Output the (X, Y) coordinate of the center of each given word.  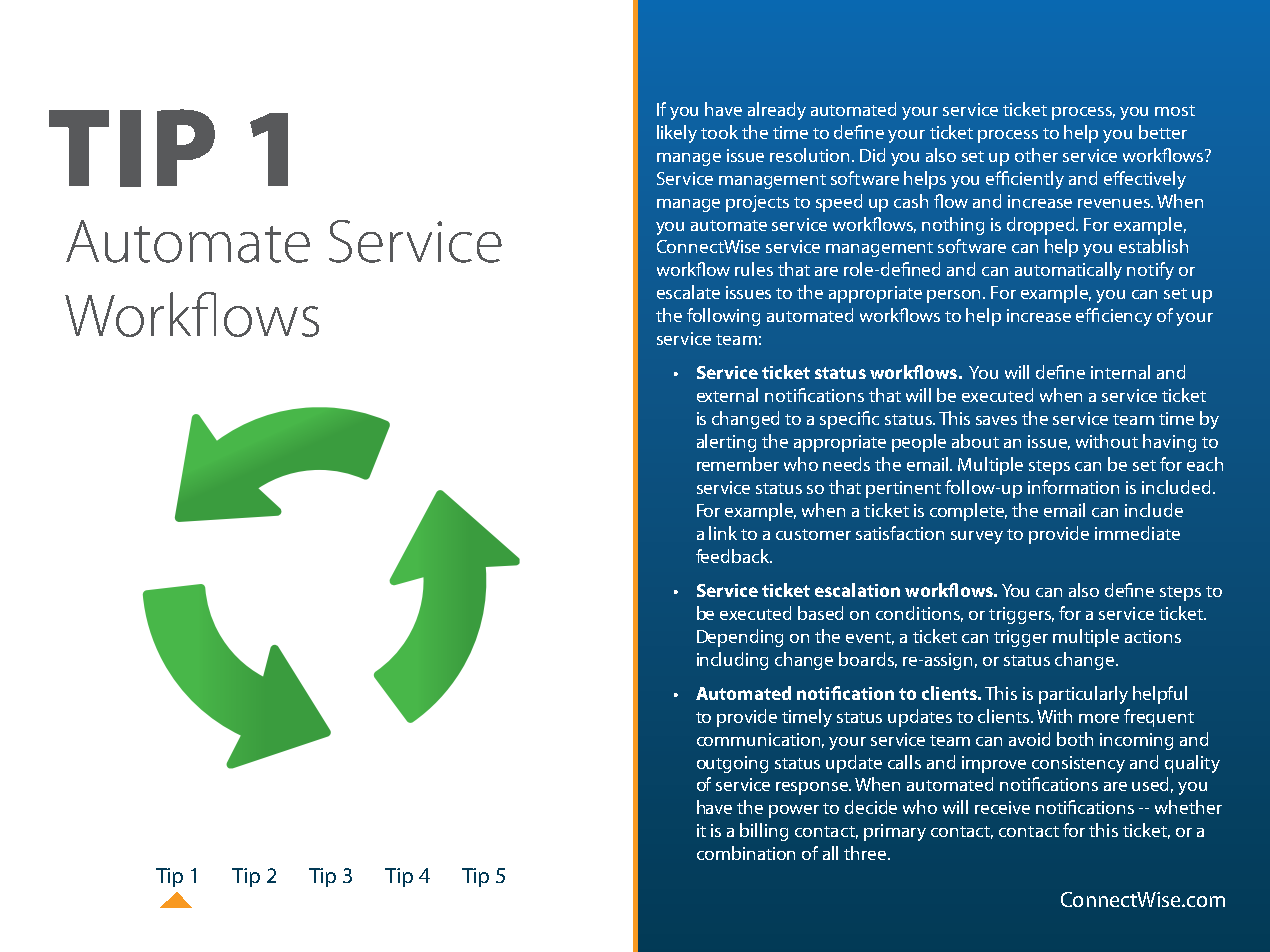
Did (872, 155)
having (1169, 443)
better (1163, 132)
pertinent (903, 489)
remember (738, 464)
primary (895, 832)
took (719, 132)
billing (764, 832)
